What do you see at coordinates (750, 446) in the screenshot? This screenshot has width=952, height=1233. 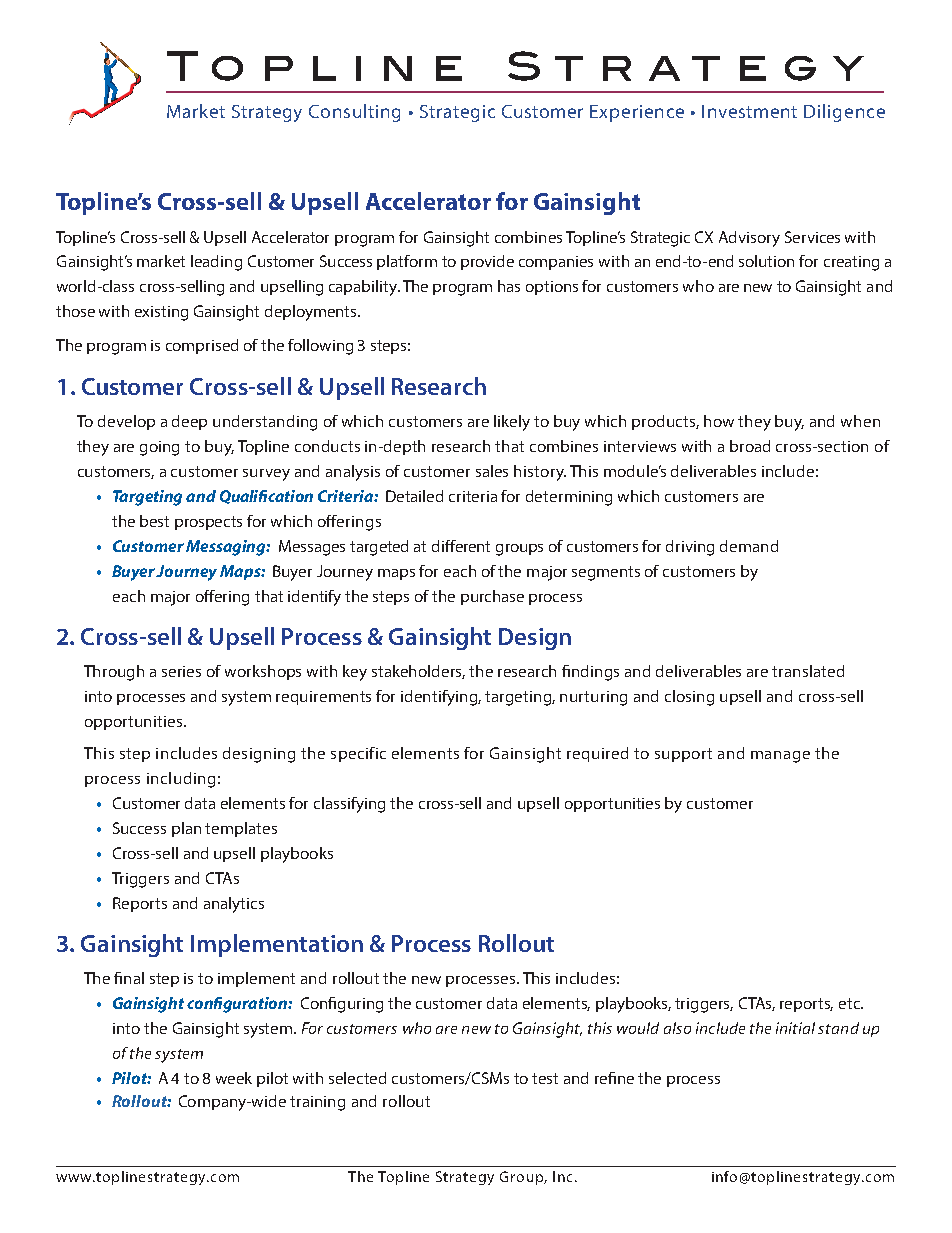 I see `broad` at bounding box center [750, 446].
